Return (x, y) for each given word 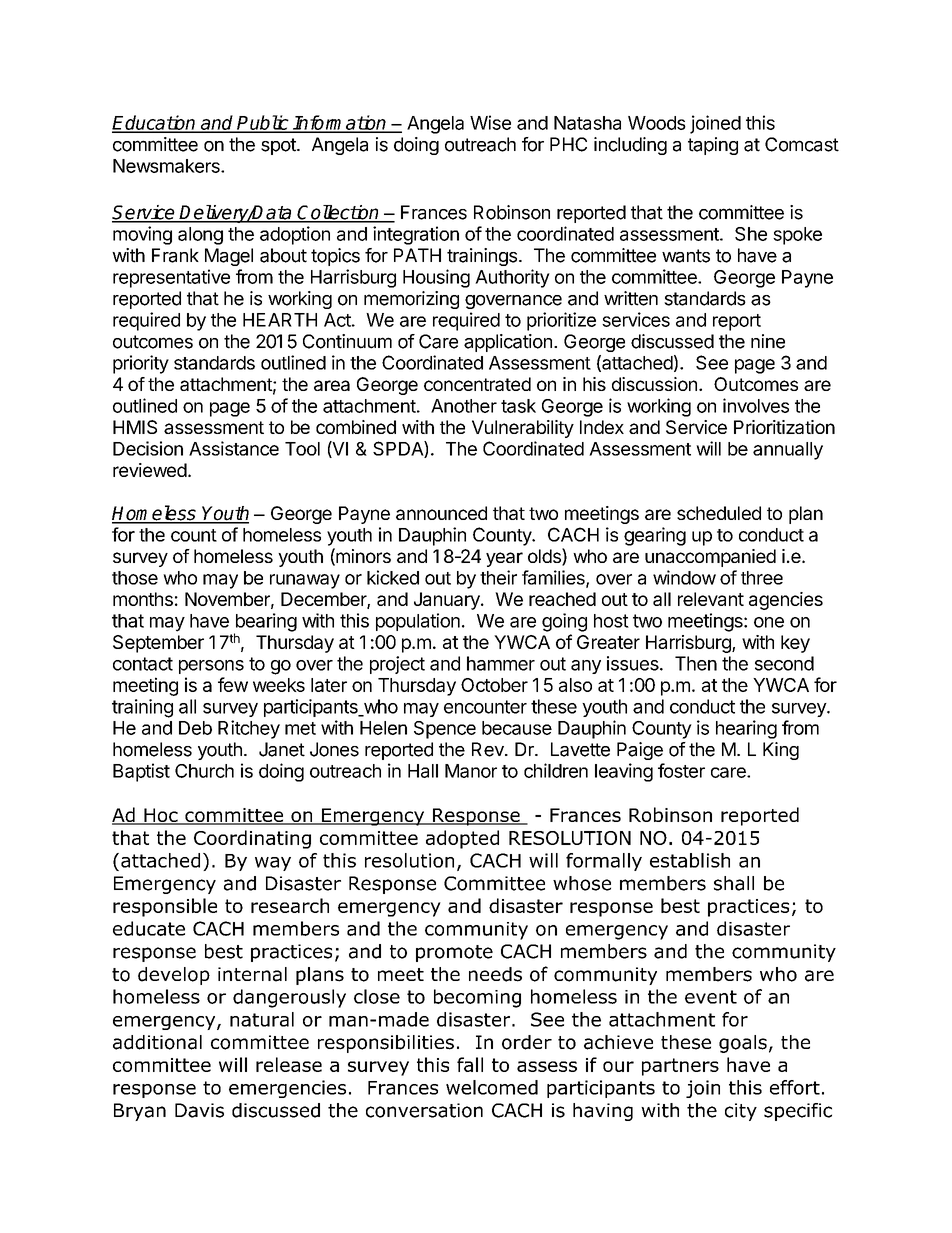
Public (263, 123)
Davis (199, 1110)
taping (713, 146)
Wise (490, 122)
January (448, 601)
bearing (265, 623)
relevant (711, 599)
